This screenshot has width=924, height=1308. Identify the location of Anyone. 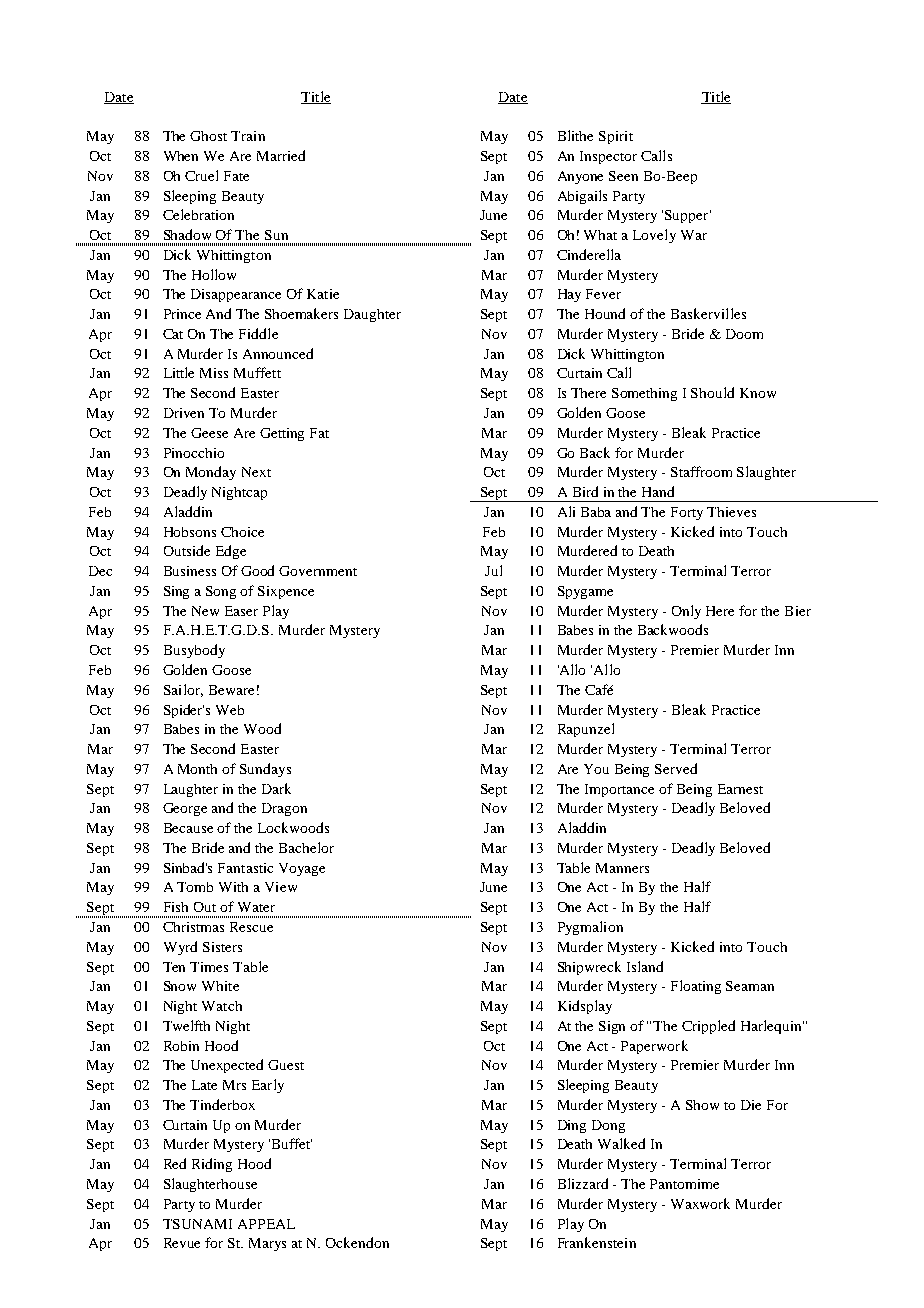
(580, 177).
